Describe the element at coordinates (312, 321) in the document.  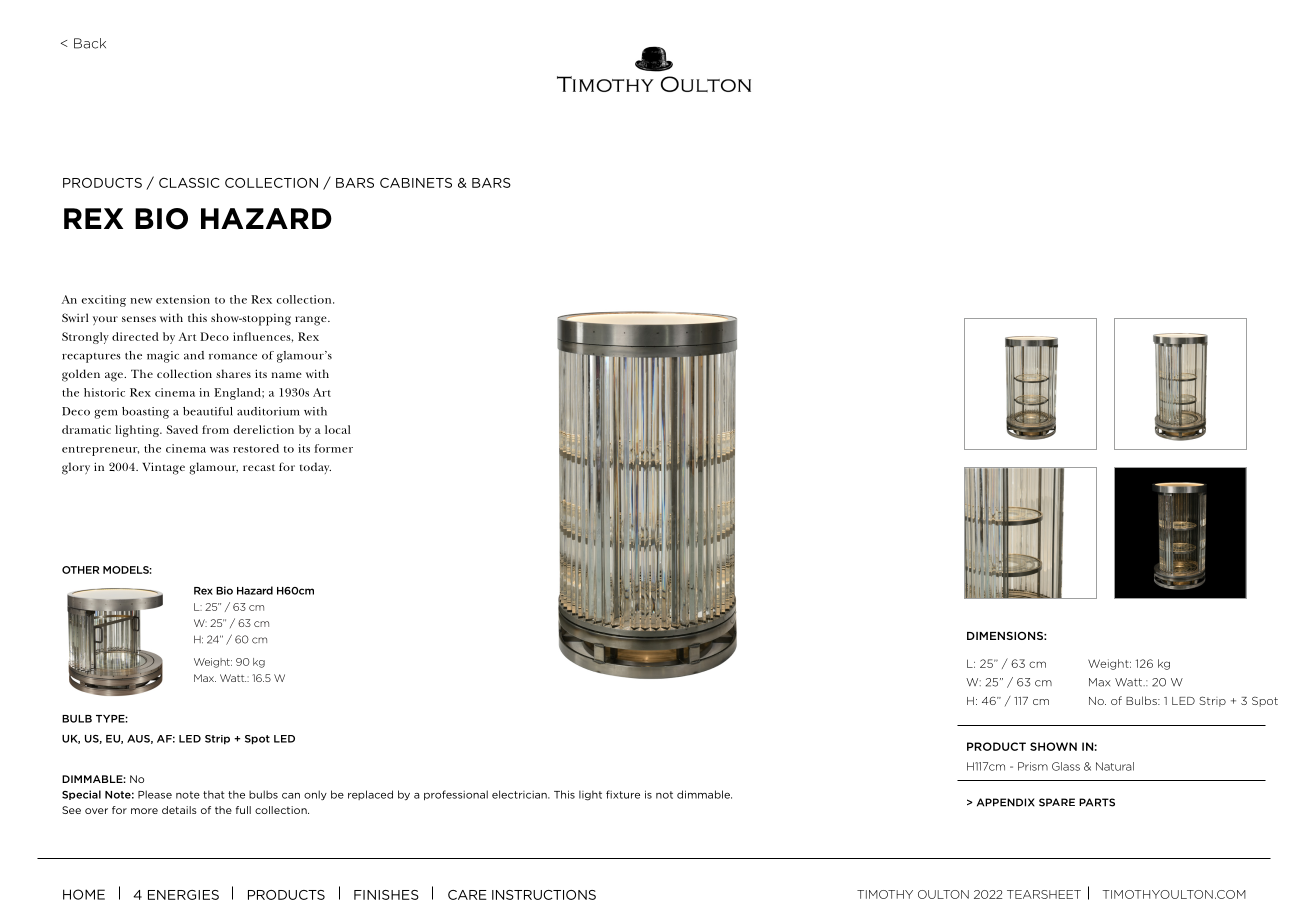
I see `range` at that location.
